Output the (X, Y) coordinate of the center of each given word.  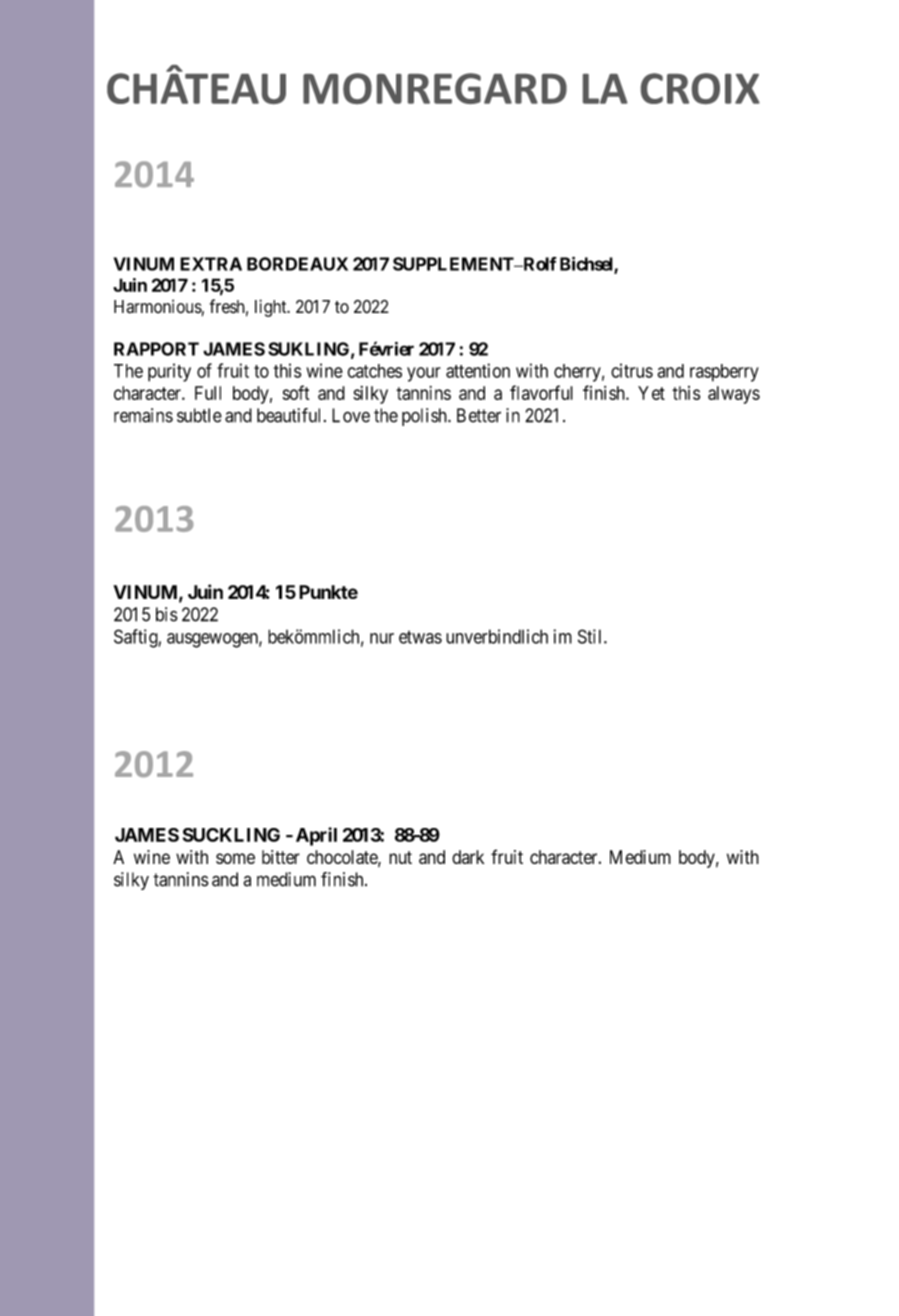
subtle (199, 415)
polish (425, 417)
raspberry (724, 373)
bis (167, 614)
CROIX (700, 88)
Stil (591, 636)
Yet (651, 393)
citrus (632, 370)
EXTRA (211, 264)
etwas (420, 637)
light (272, 308)
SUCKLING (231, 835)
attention (478, 370)
